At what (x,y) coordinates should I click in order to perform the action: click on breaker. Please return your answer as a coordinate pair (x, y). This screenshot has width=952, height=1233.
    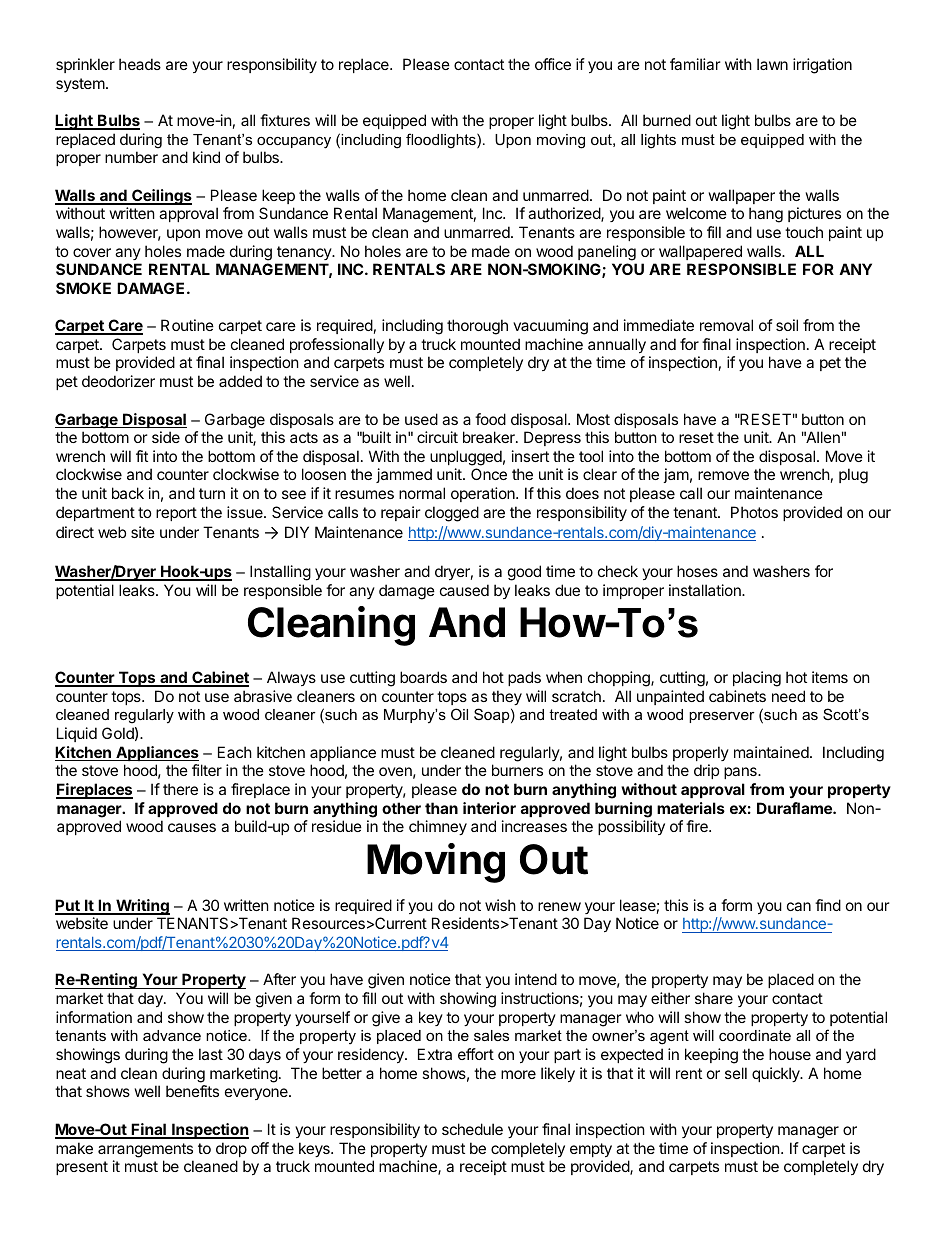
    Looking at the image, I should click on (490, 437).
